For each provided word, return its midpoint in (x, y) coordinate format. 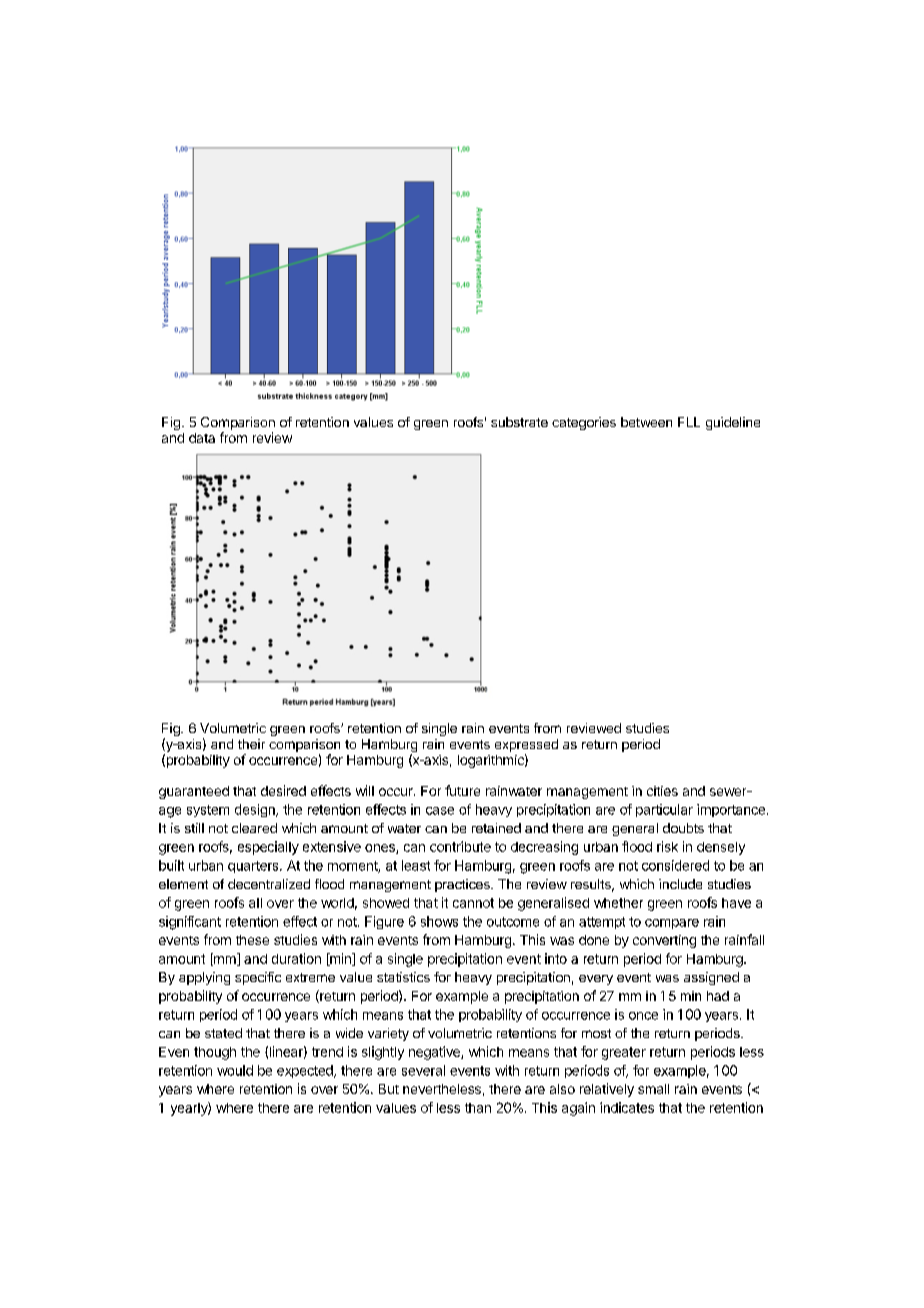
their (251, 744)
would (235, 1070)
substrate (519, 422)
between (646, 422)
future (462, 790)
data (202, 438)
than (478, 1108)
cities (662, 791)
